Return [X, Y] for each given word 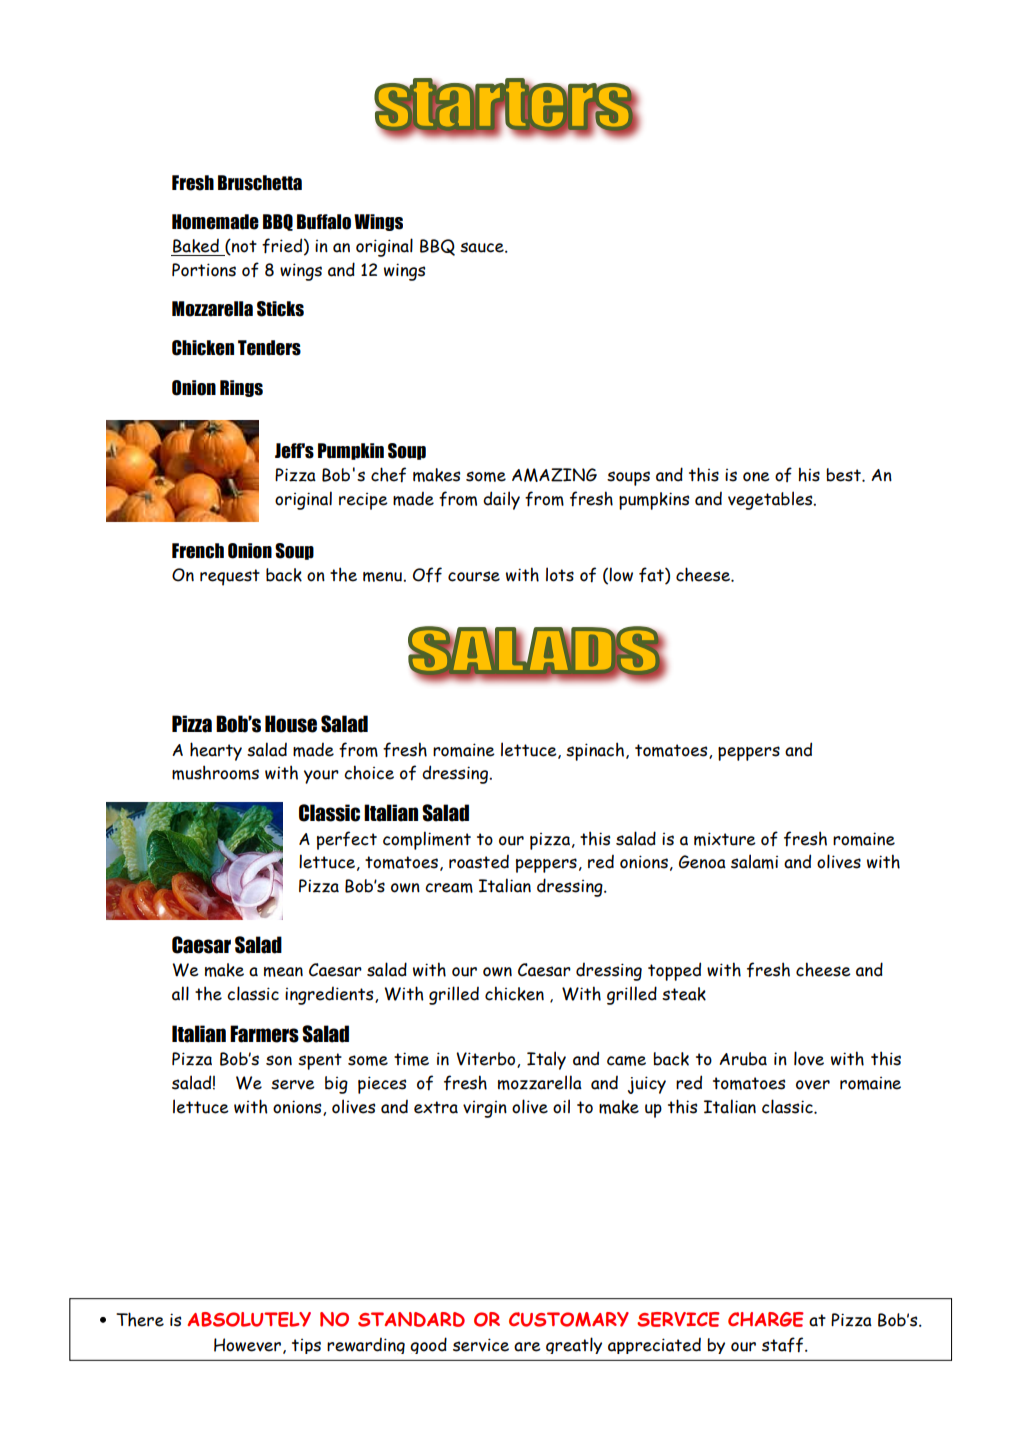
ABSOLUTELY [249, 1319]
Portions [204, 270]
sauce [483, 247]
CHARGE [766, 1319]
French [198, 551]
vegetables [771, 500]
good [428, 1345]
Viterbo [487, 1060]
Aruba [743, 1059]
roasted [479, 861]
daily [501, 500]
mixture [725, 839]
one [756, 477]
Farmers [264, 1034]
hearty [216, 751]
